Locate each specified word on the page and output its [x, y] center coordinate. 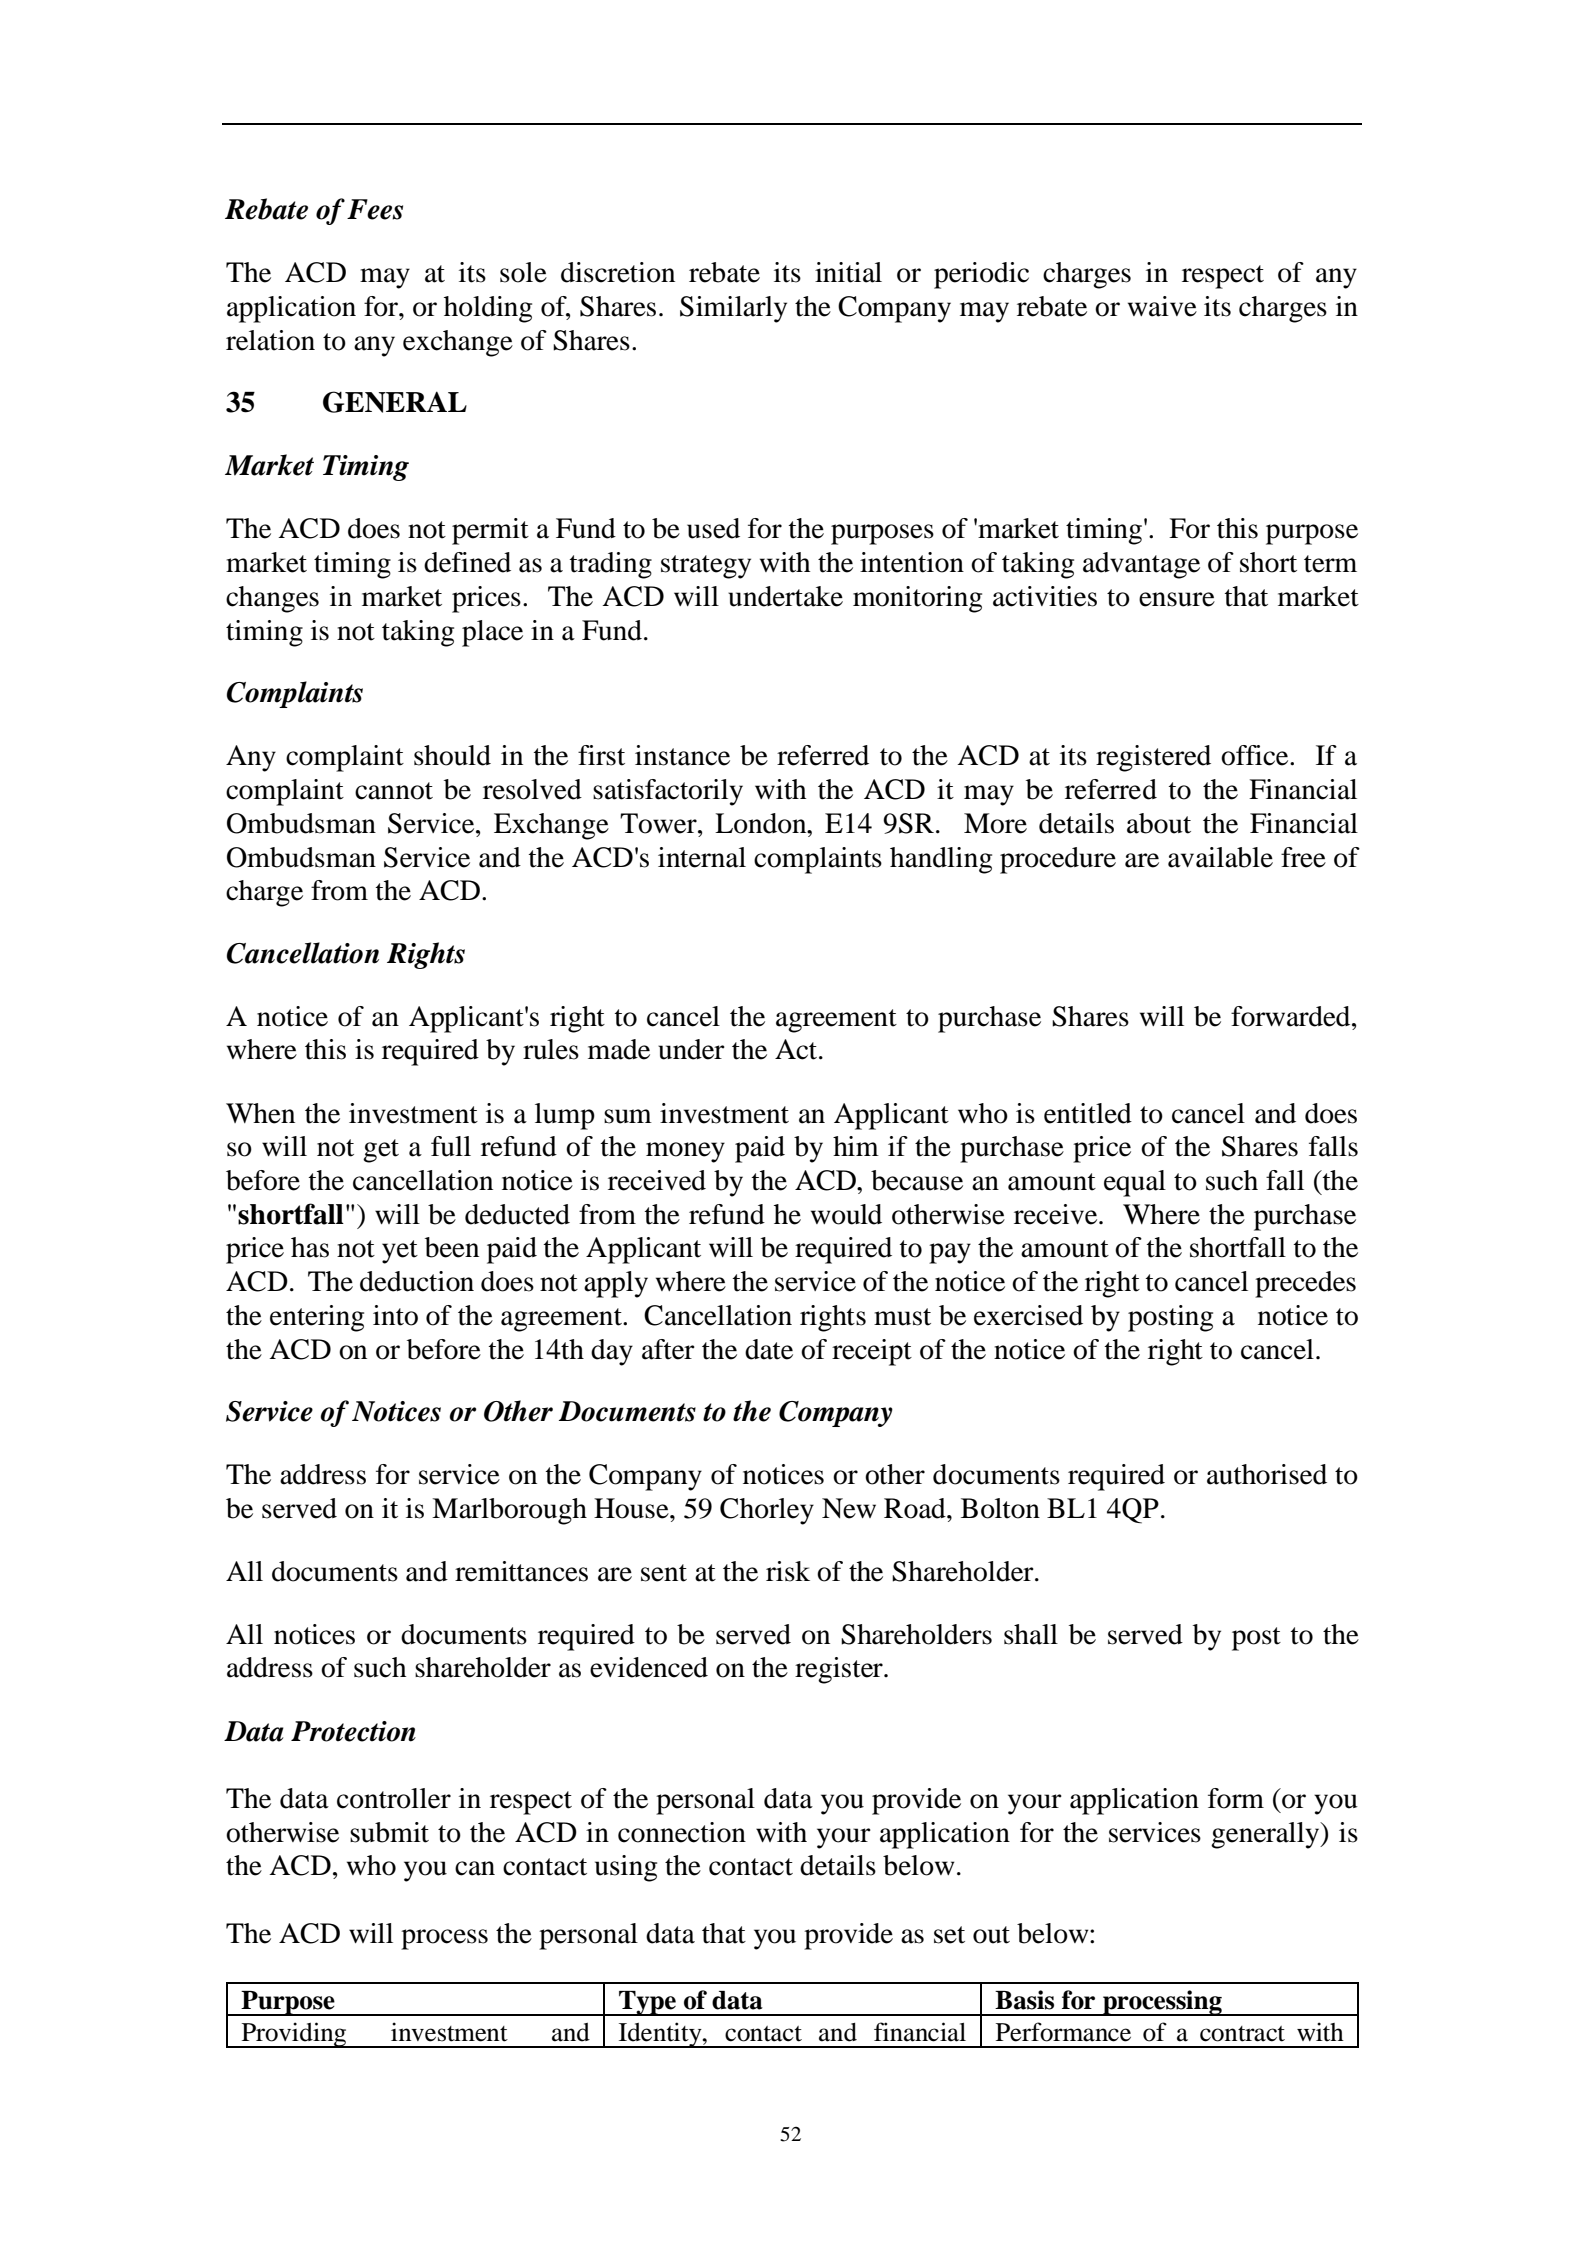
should [452, 755]
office [1256, 755]
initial [848, 272]
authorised [1267, 1474]
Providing [294, 2035]
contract [1242, 2034]
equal [1135, 1183]
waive [1162, 306]
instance [682, 755]
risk [788, 1571]
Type [647, 2003]
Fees [375, 209]
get [381, 1151]
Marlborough [509, 1511]
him [856, 1146]
